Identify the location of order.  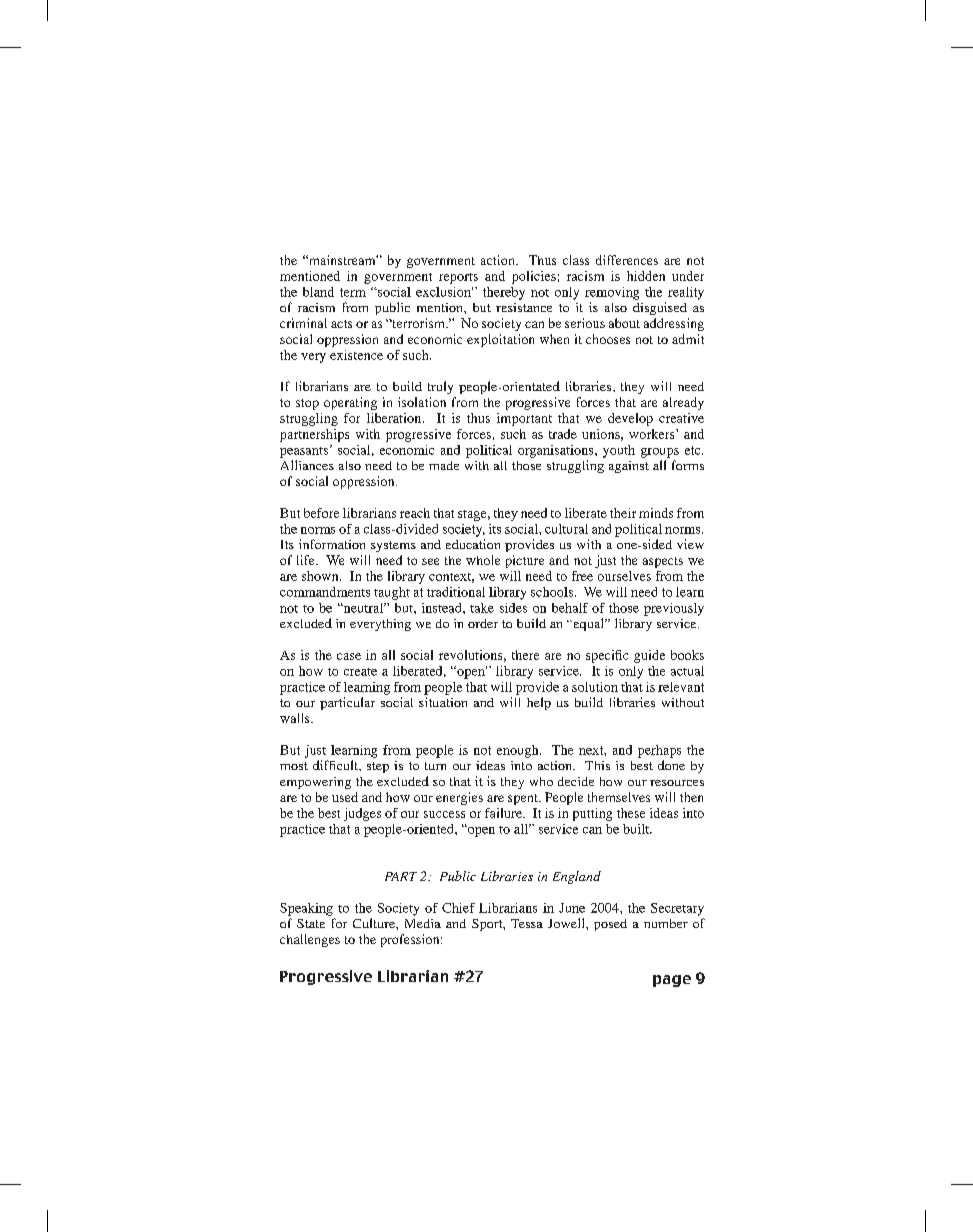
(483, 623).
